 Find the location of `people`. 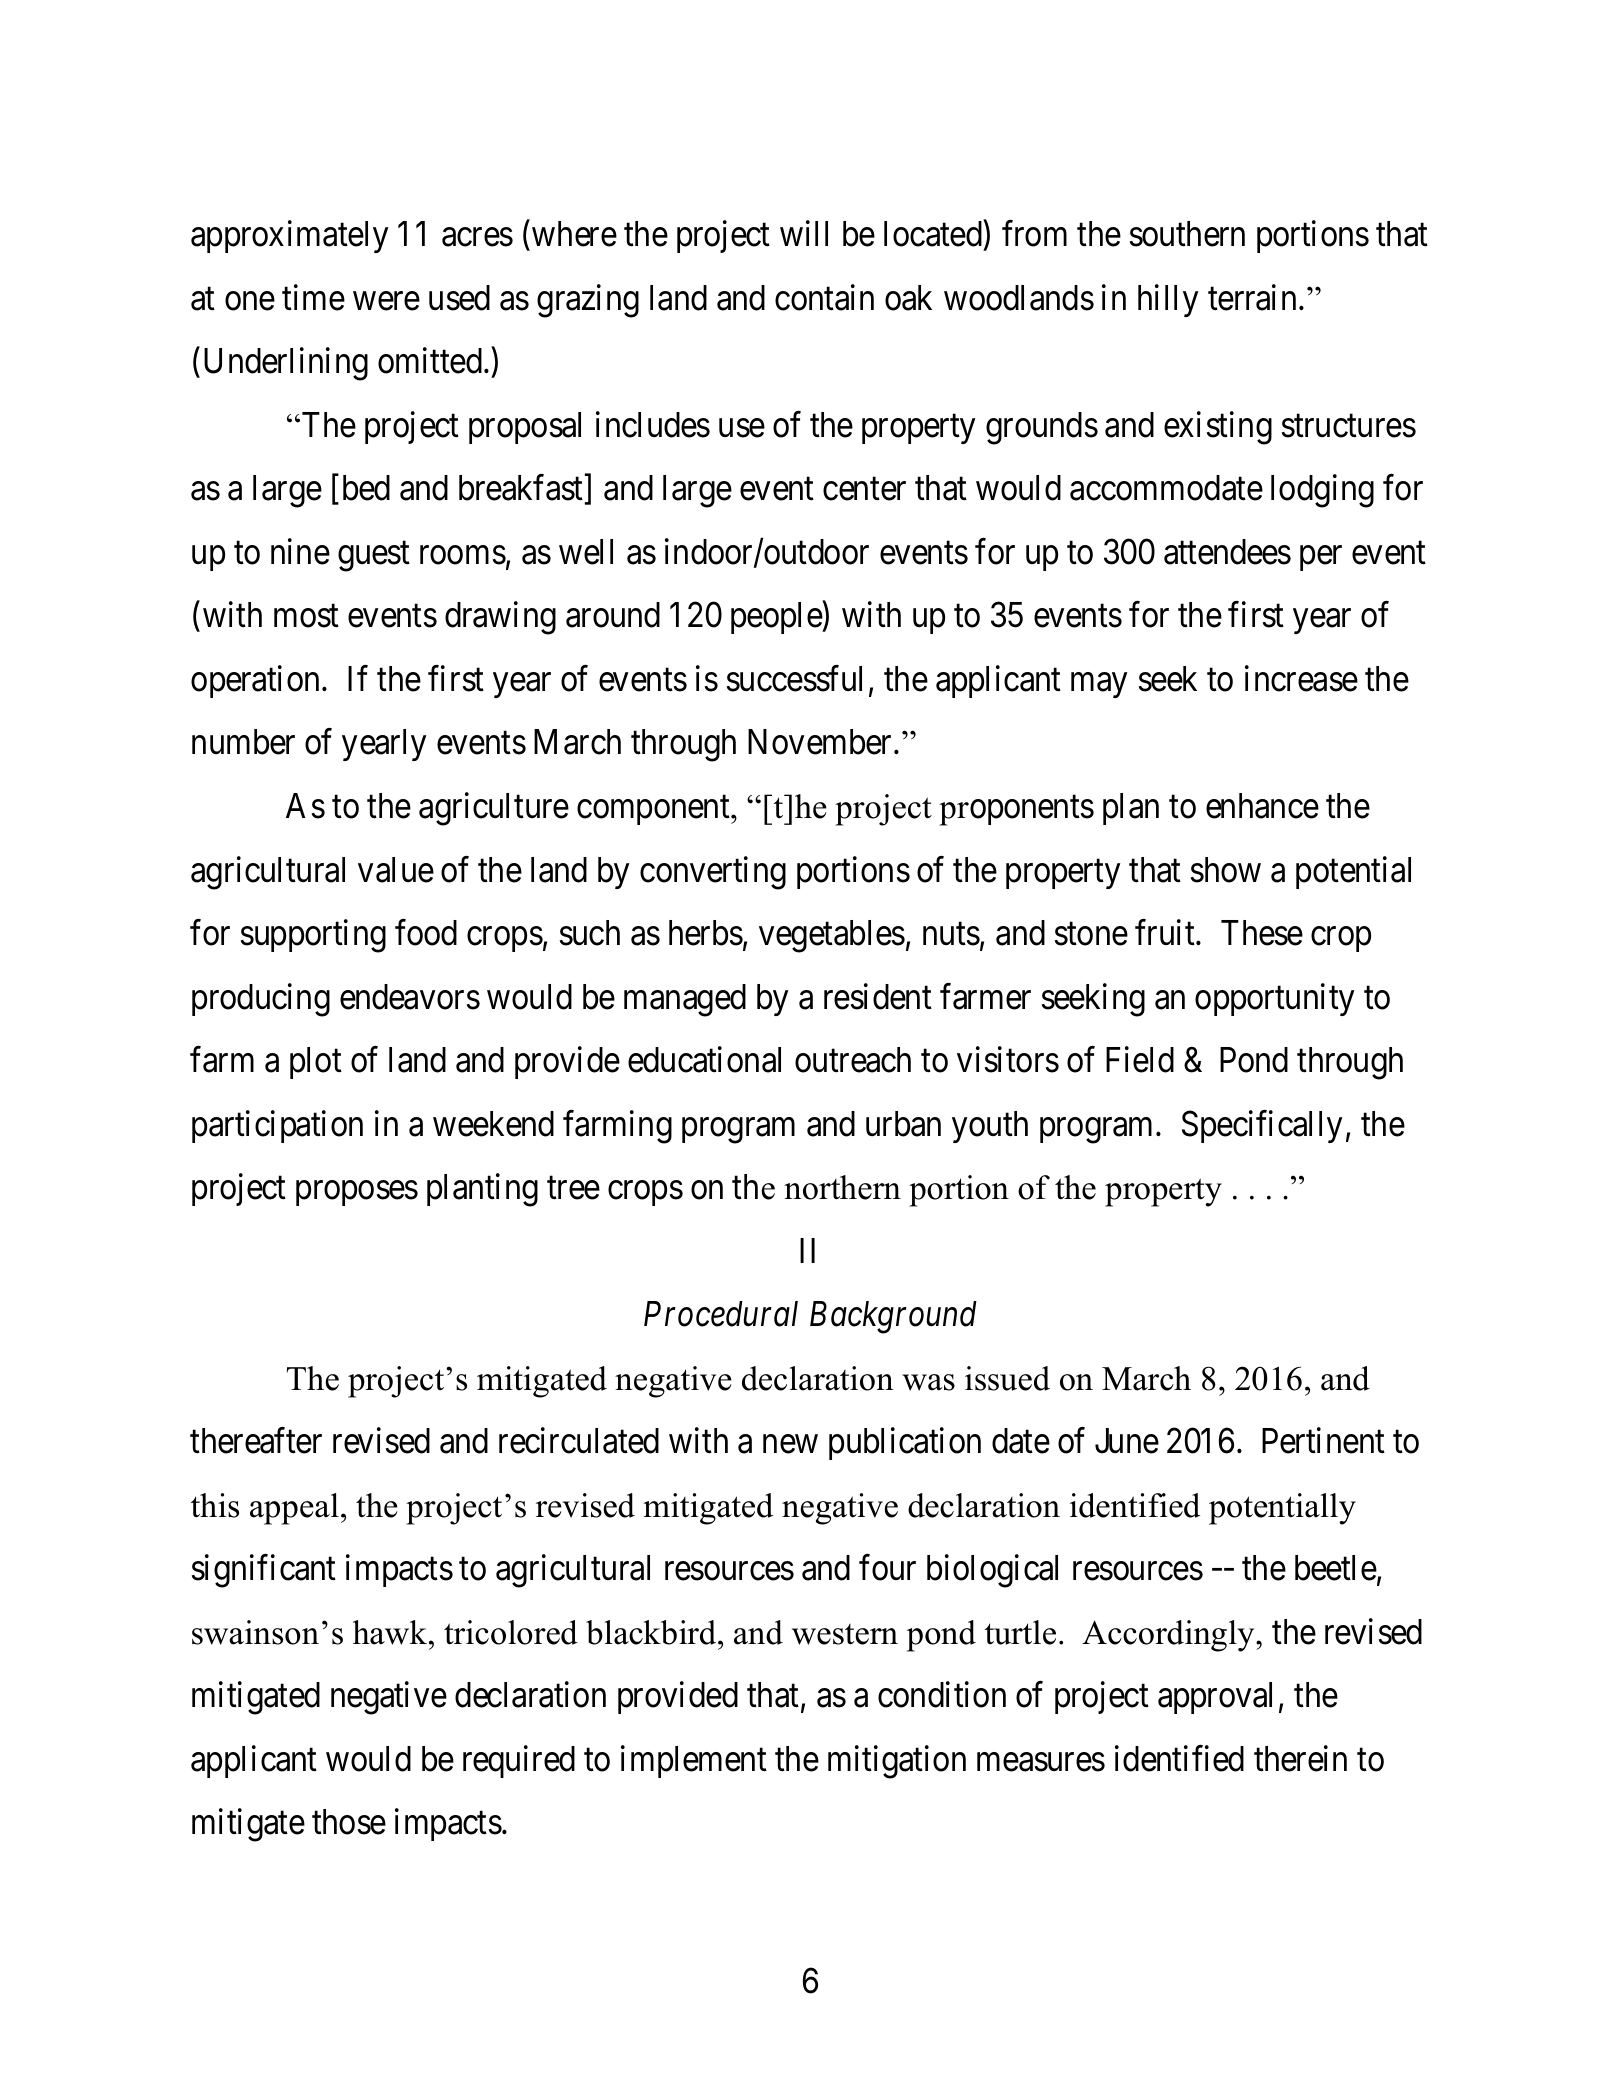

people is located at coordinates (777, 618).
